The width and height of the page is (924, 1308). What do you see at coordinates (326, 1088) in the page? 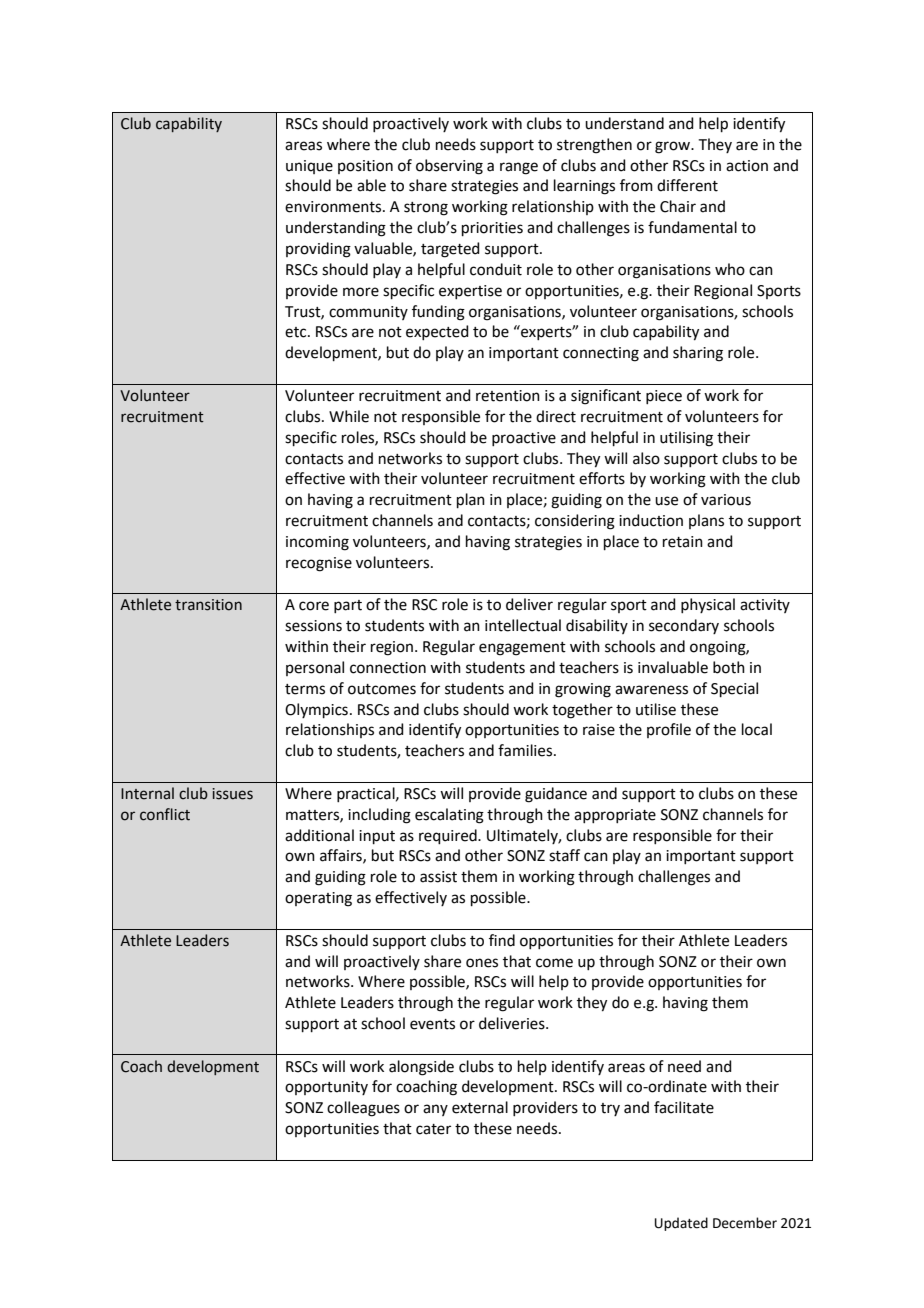
I see `opportunity` at bounding box center [326, 1088].
